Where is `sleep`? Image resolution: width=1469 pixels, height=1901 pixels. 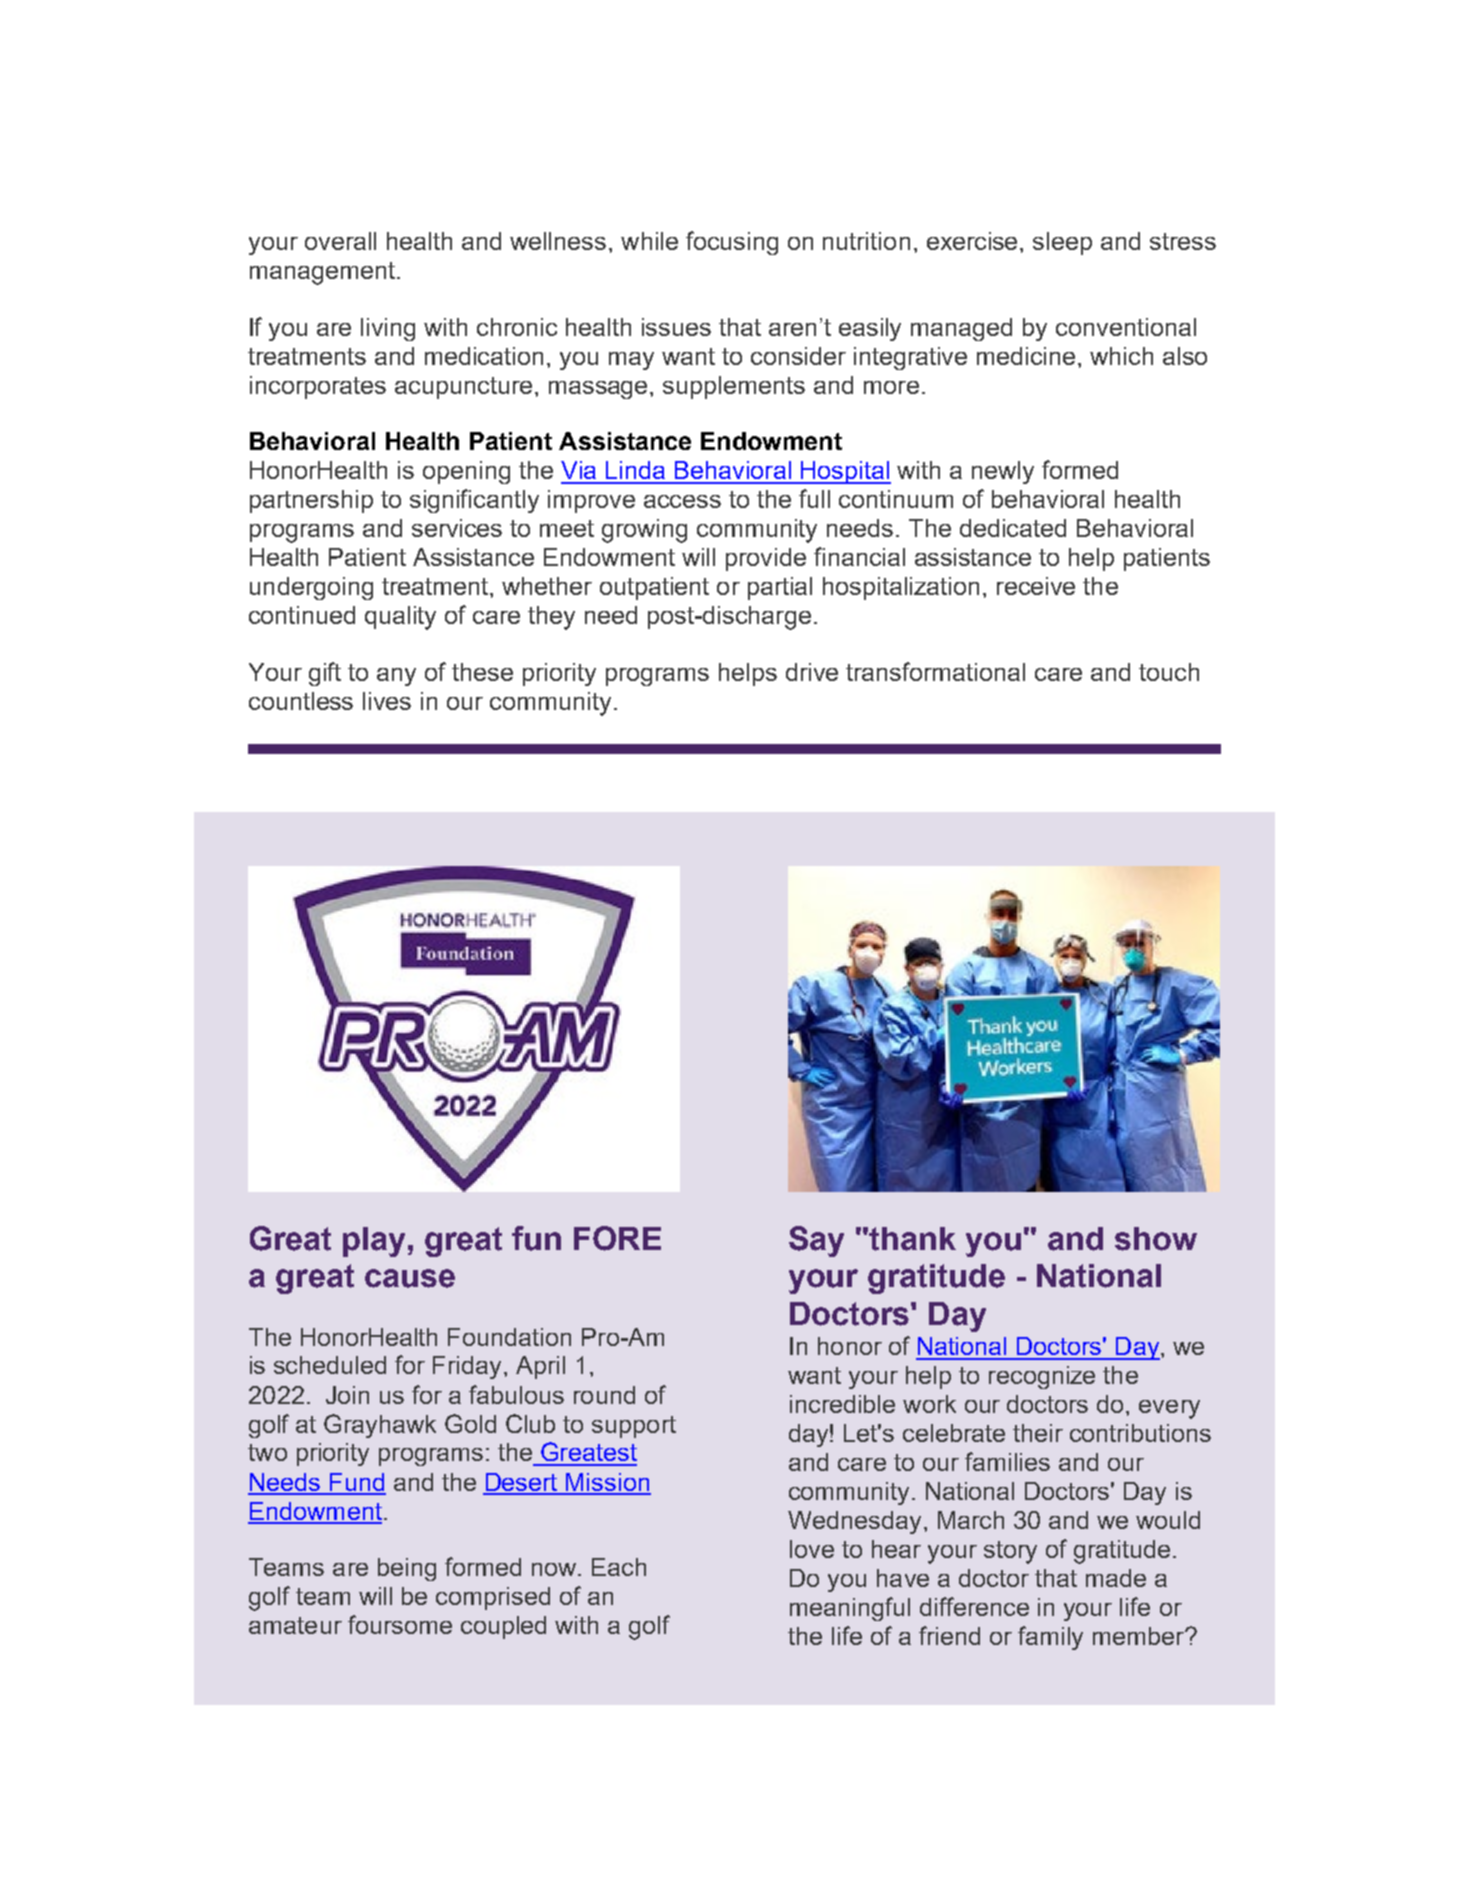 sleep is located at coordinates (1062, 243).
